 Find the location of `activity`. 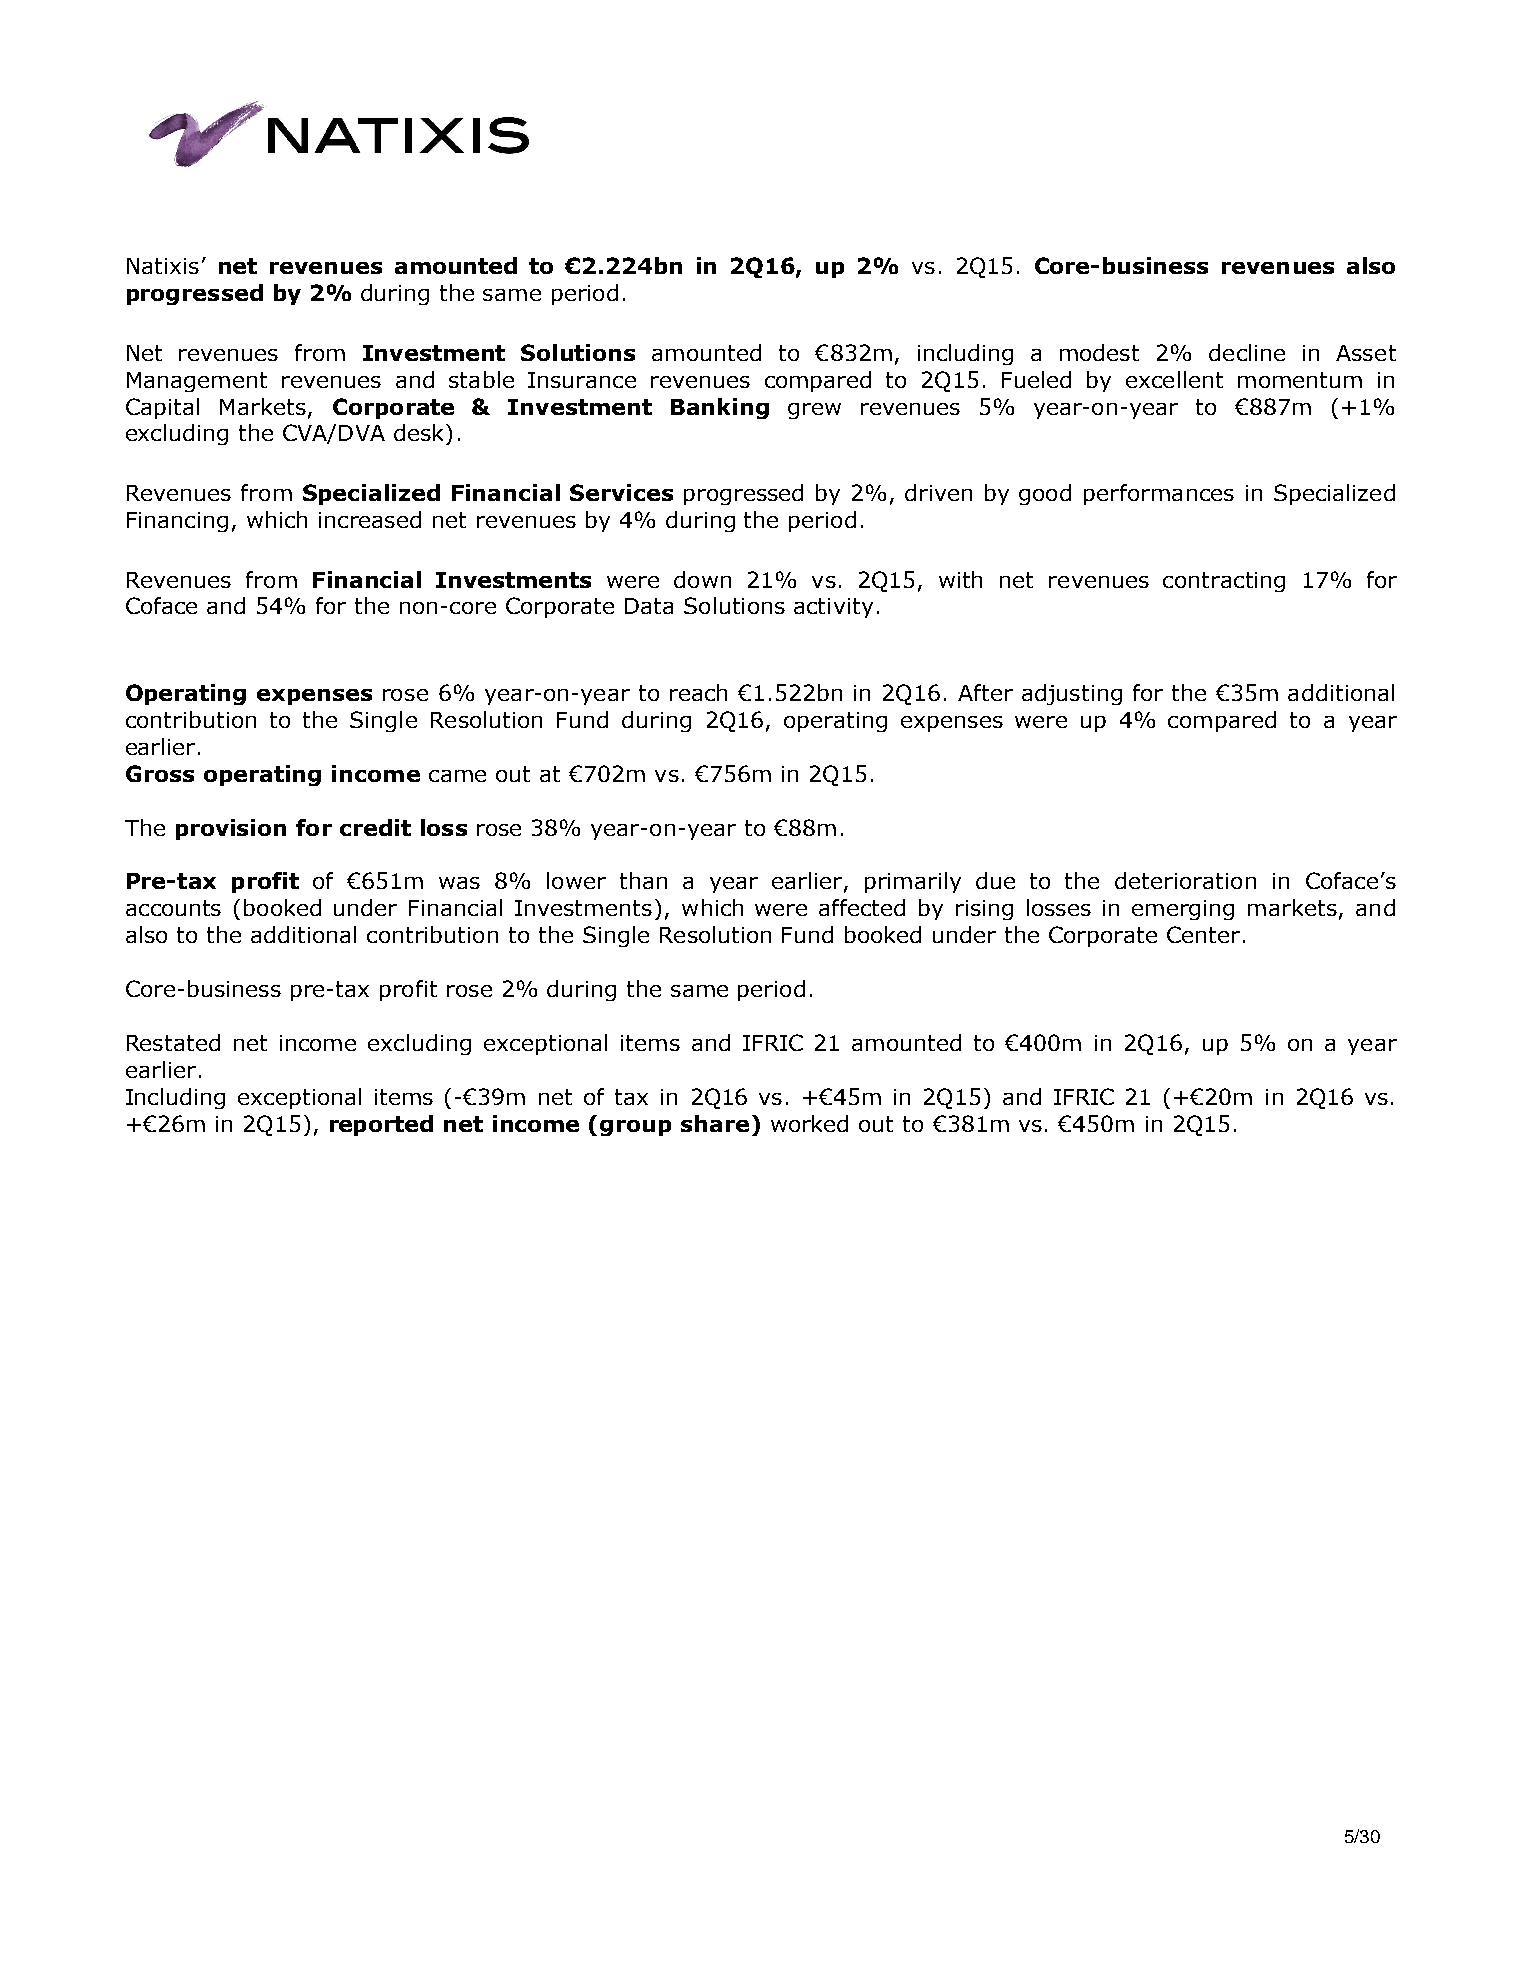

activity is located at coordinates (833, 608).
